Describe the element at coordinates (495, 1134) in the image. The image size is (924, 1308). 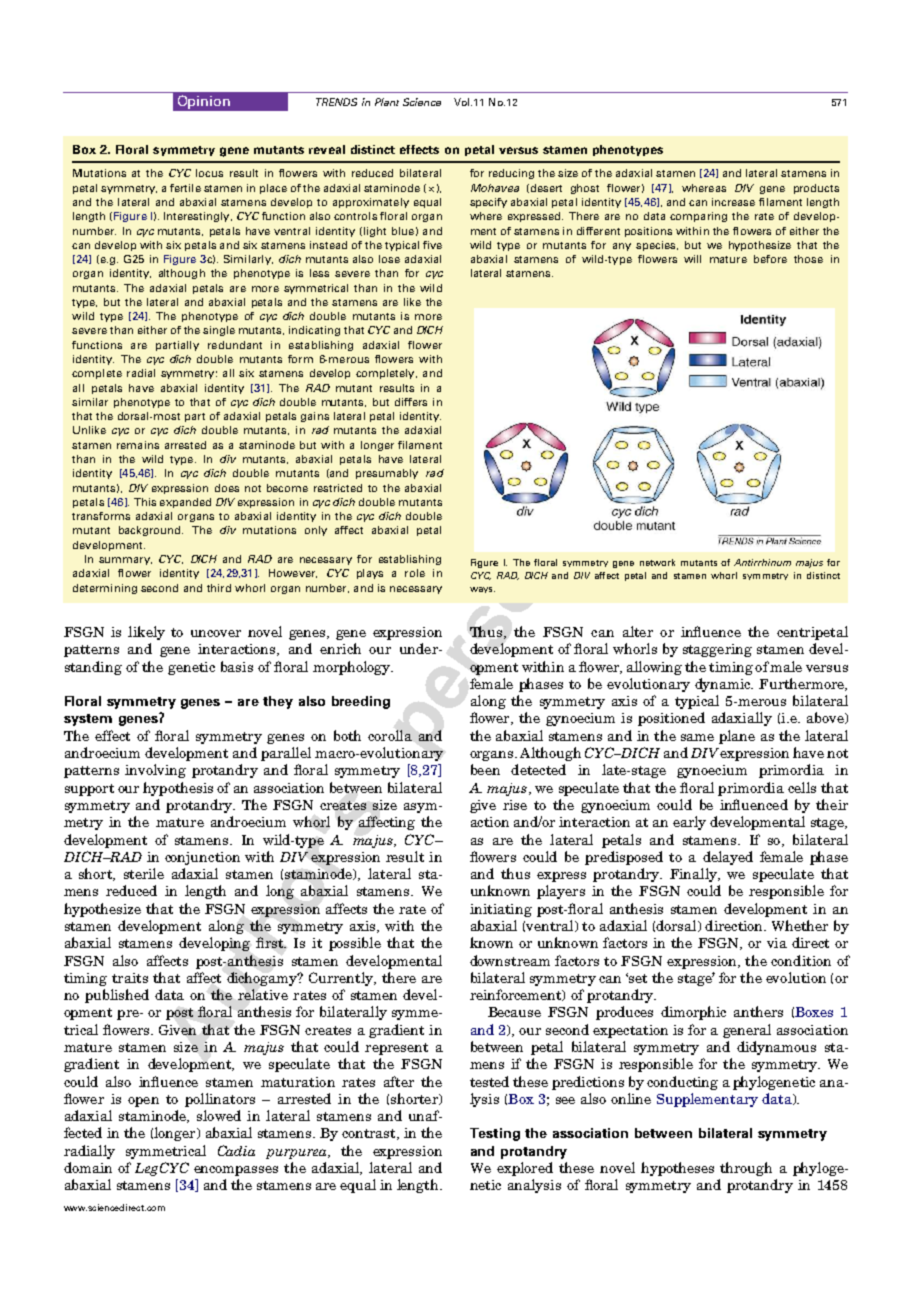
I see `Testing` at that location.
